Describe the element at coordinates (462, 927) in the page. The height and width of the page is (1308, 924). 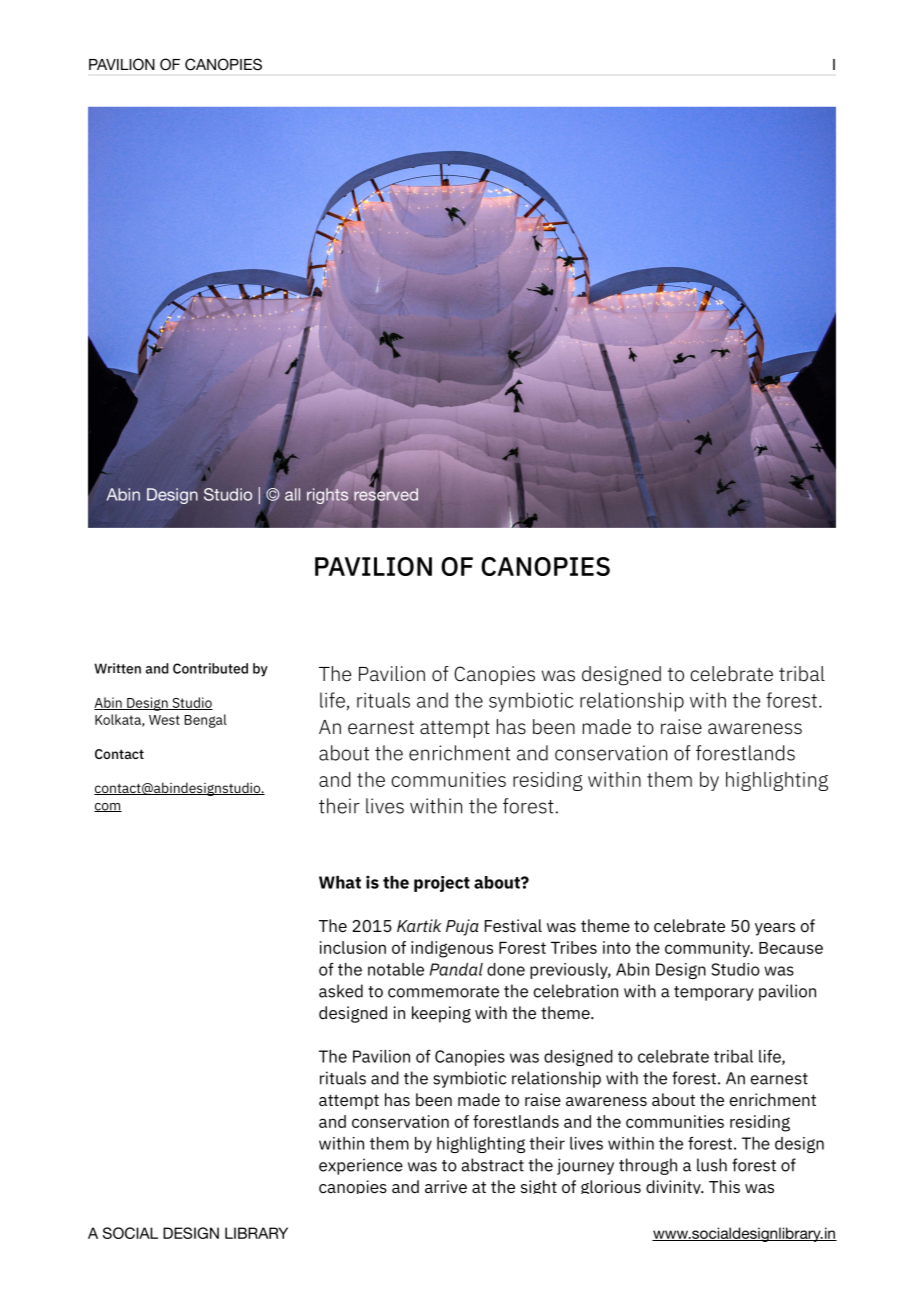
I see `Puja` at that location.
